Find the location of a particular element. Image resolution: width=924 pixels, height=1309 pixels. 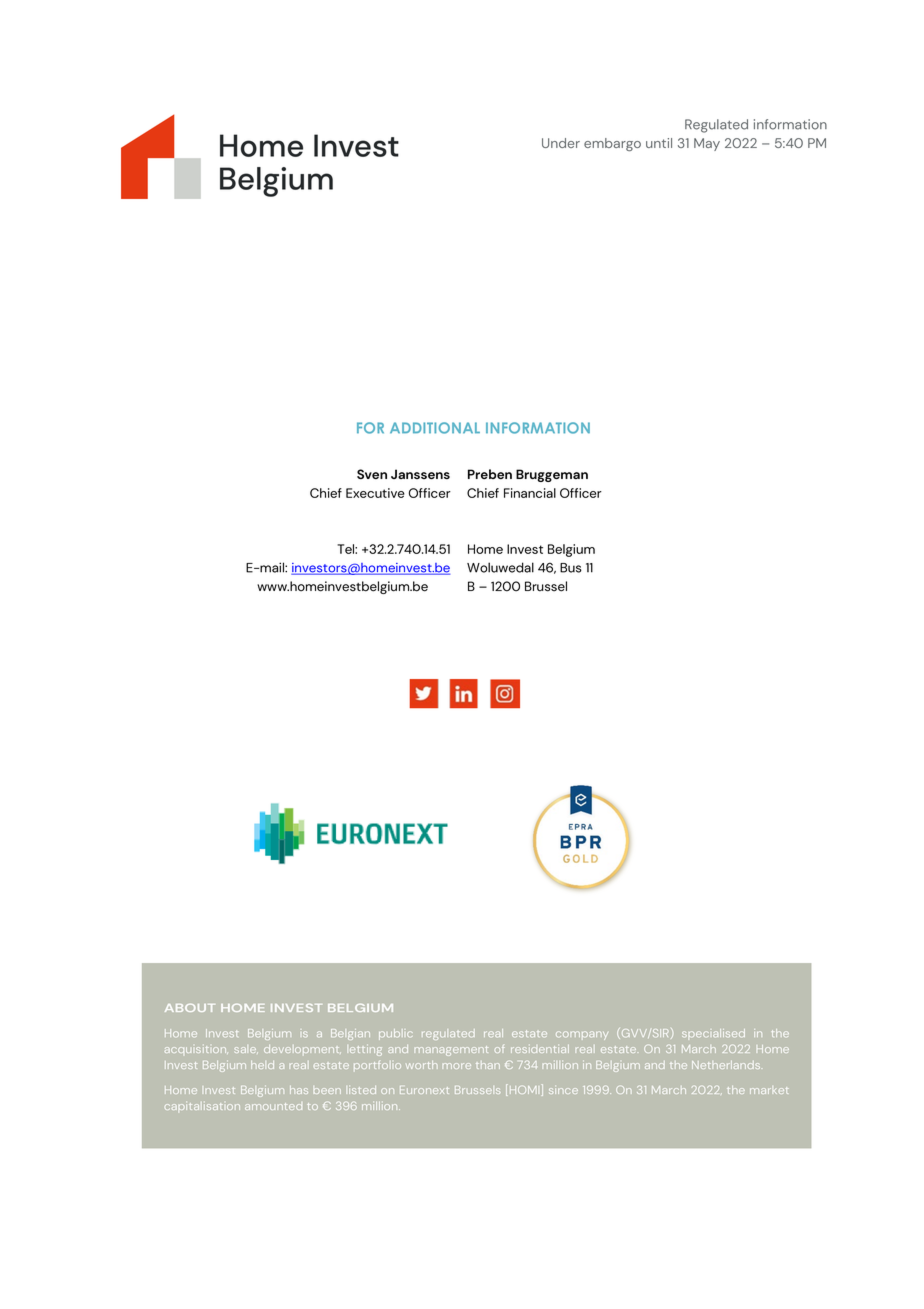

embargo is located at coordinates (612, 144).
